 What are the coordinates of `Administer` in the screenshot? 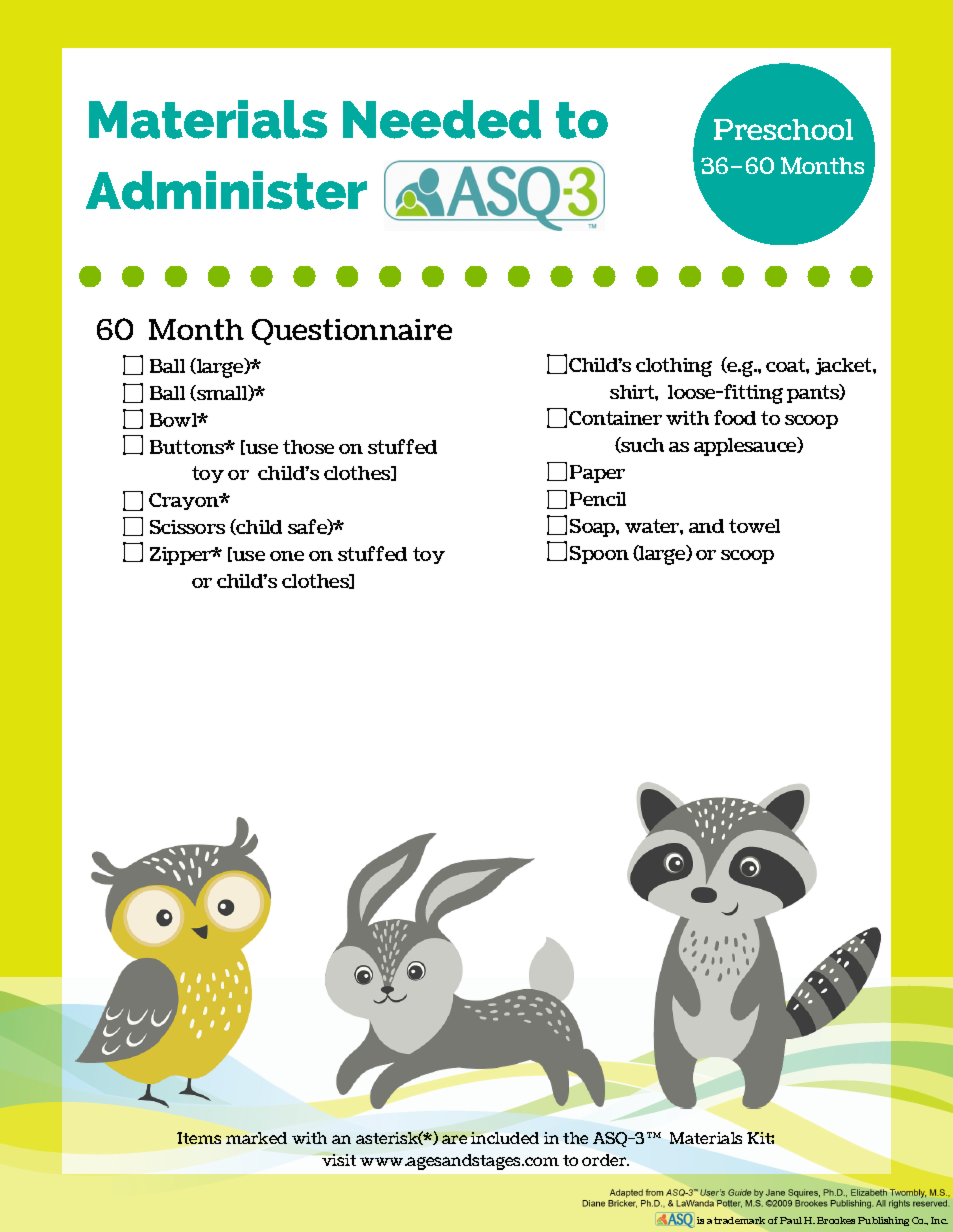 It's located at (226, 190).
